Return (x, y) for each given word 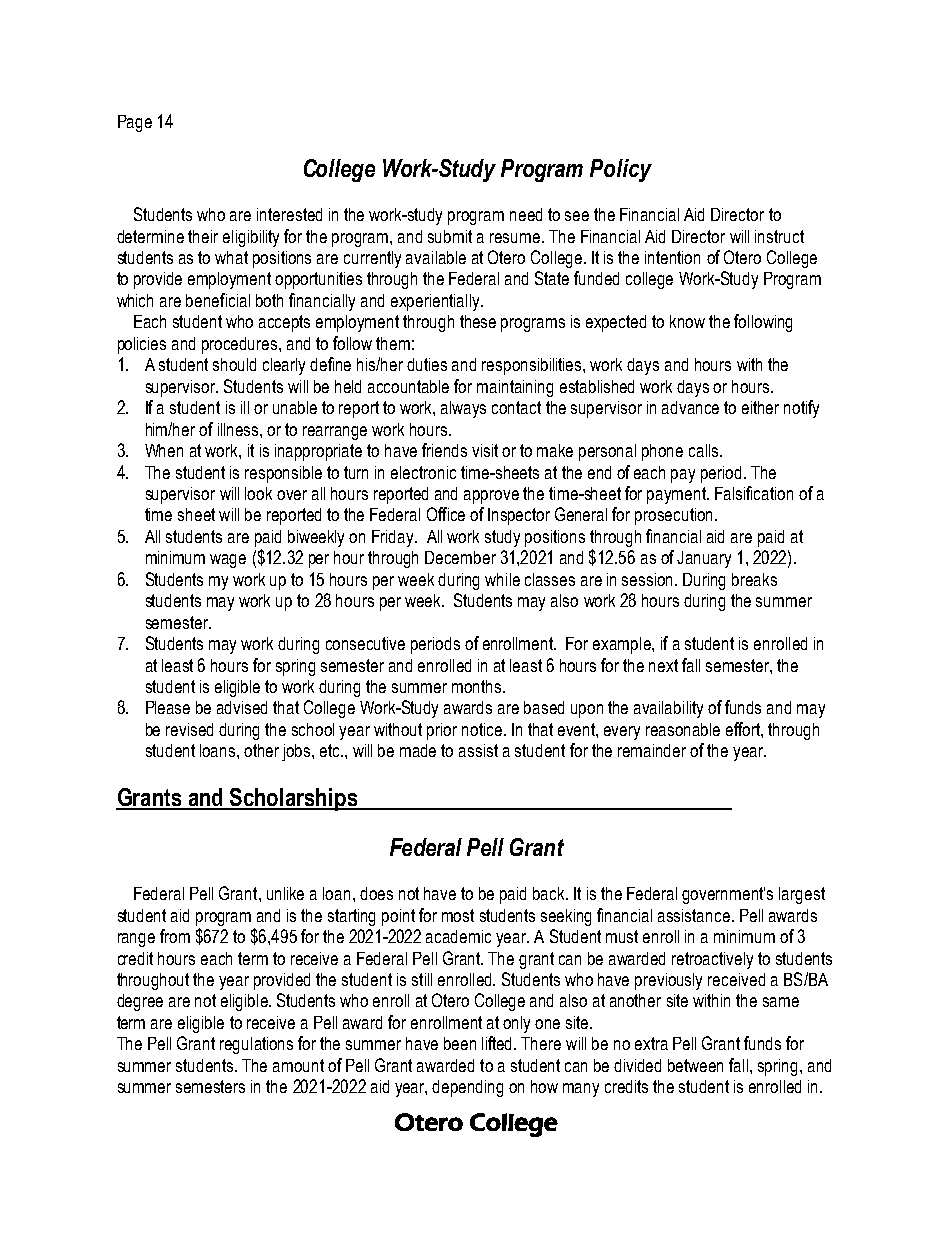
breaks (754, 579)
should (234, 364)
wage (228, 561)
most (458, 915)
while (502, 579)
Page (135, 123)
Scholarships (294, 799)
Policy (621, 170)
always (463, 409)
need (526, 214)
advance (690, 407)
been (460, 1043)
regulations (256, 1045)
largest (802, 895)
